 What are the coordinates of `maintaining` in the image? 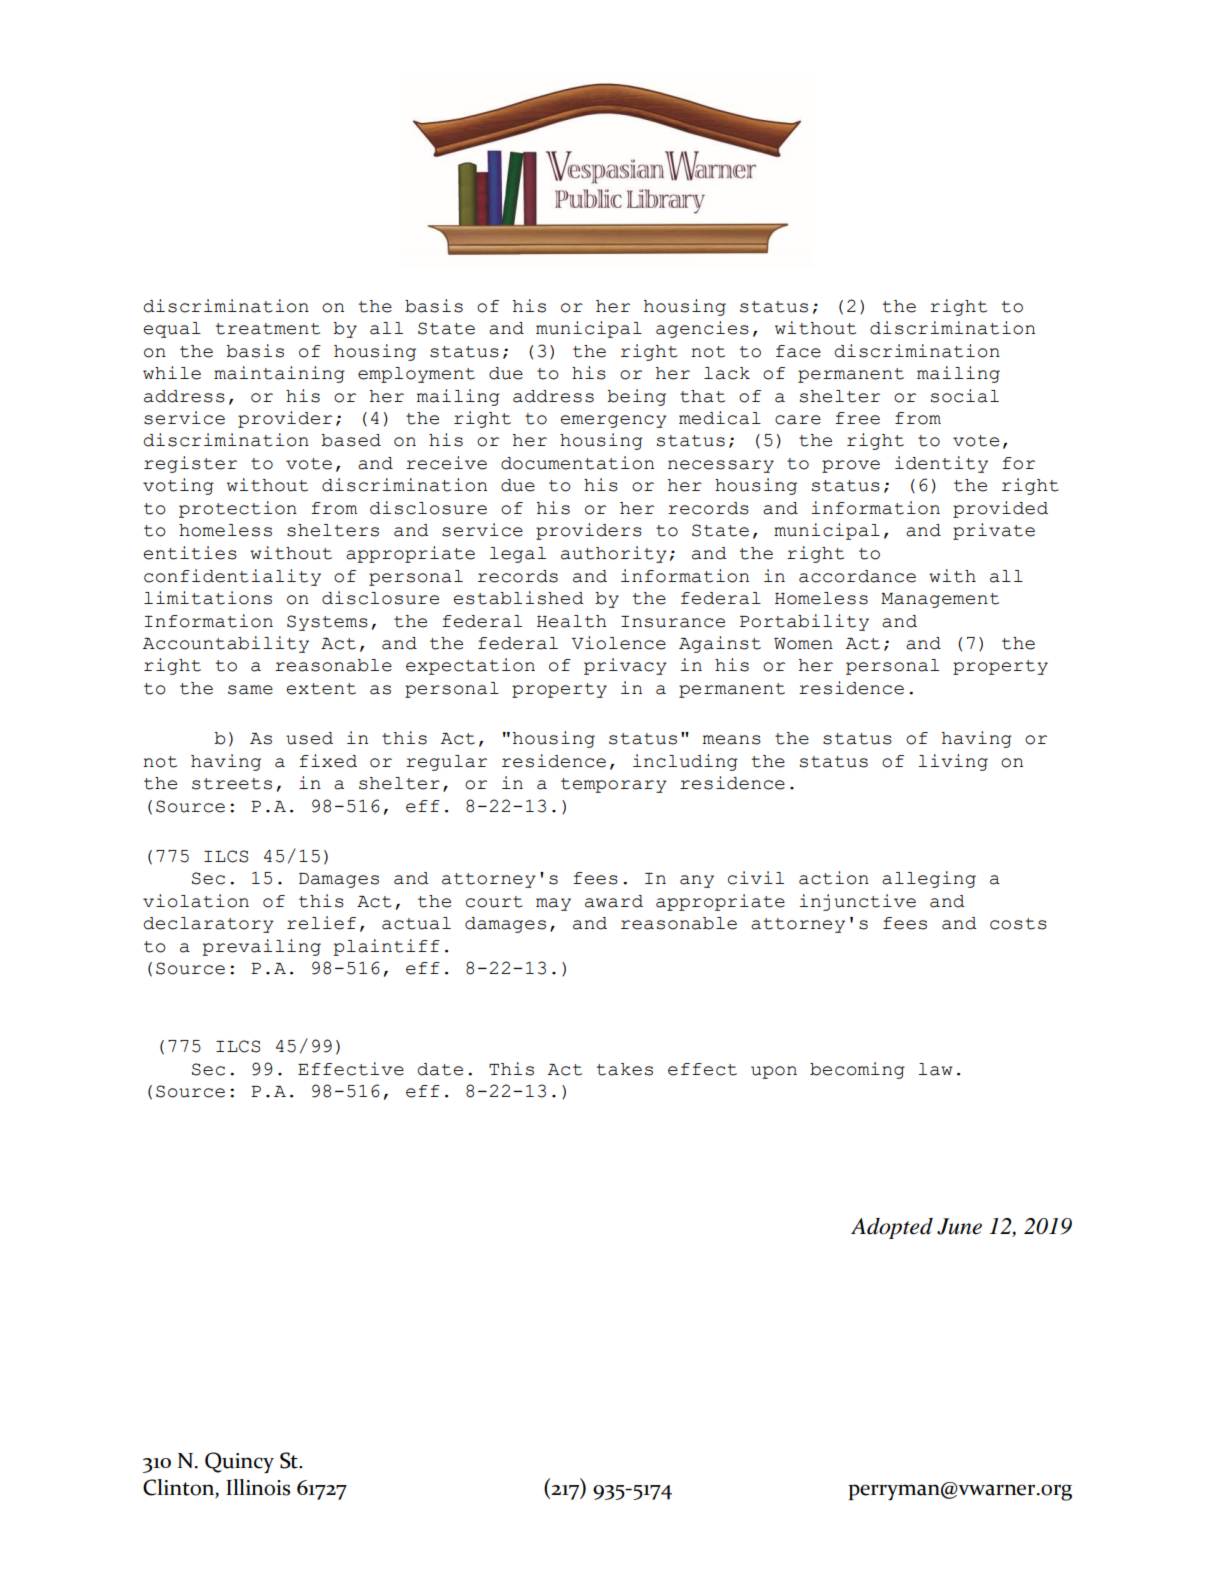 It's located at (279, 374).
